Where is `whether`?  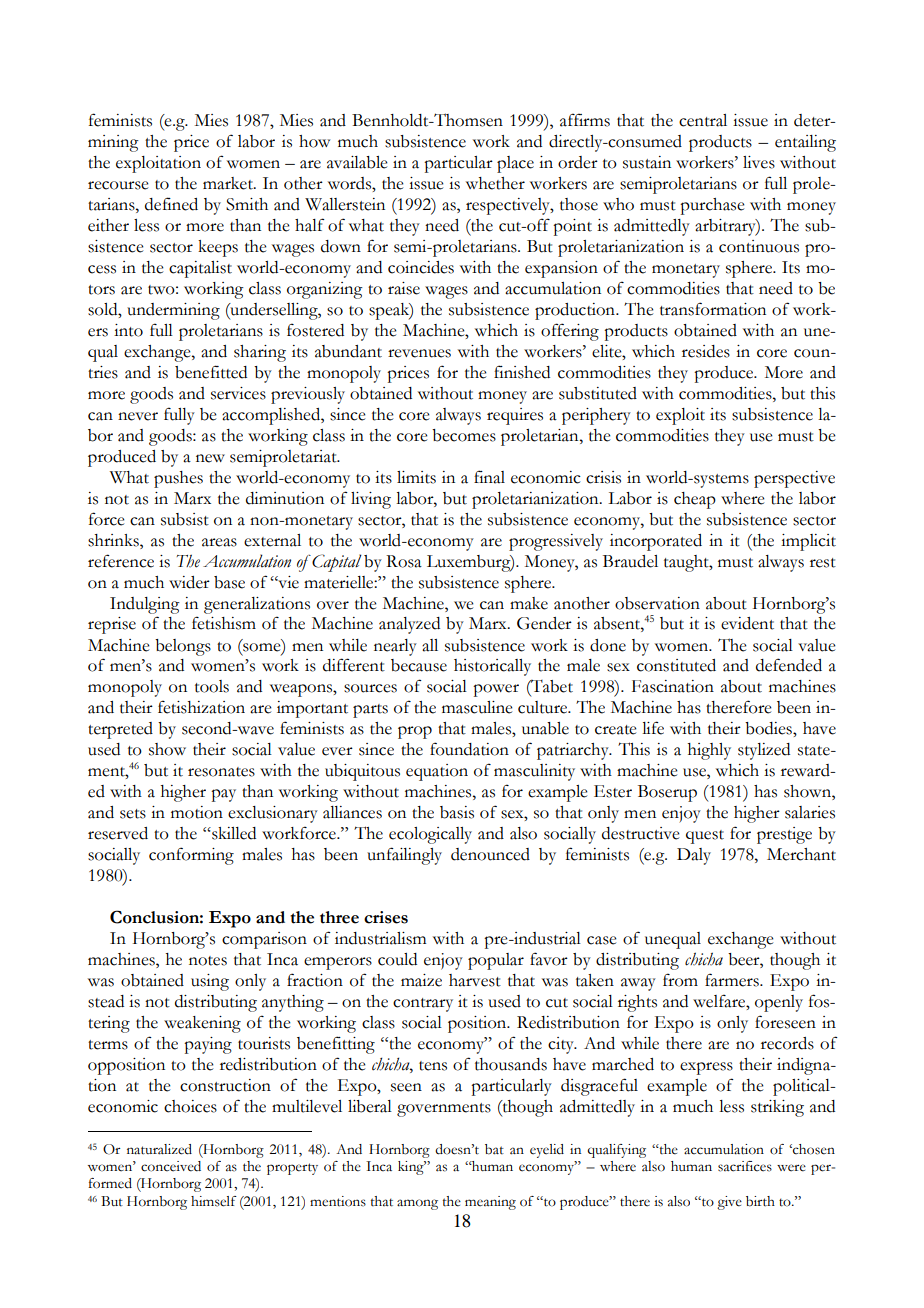
whether is located at coordinates (495, 183).
